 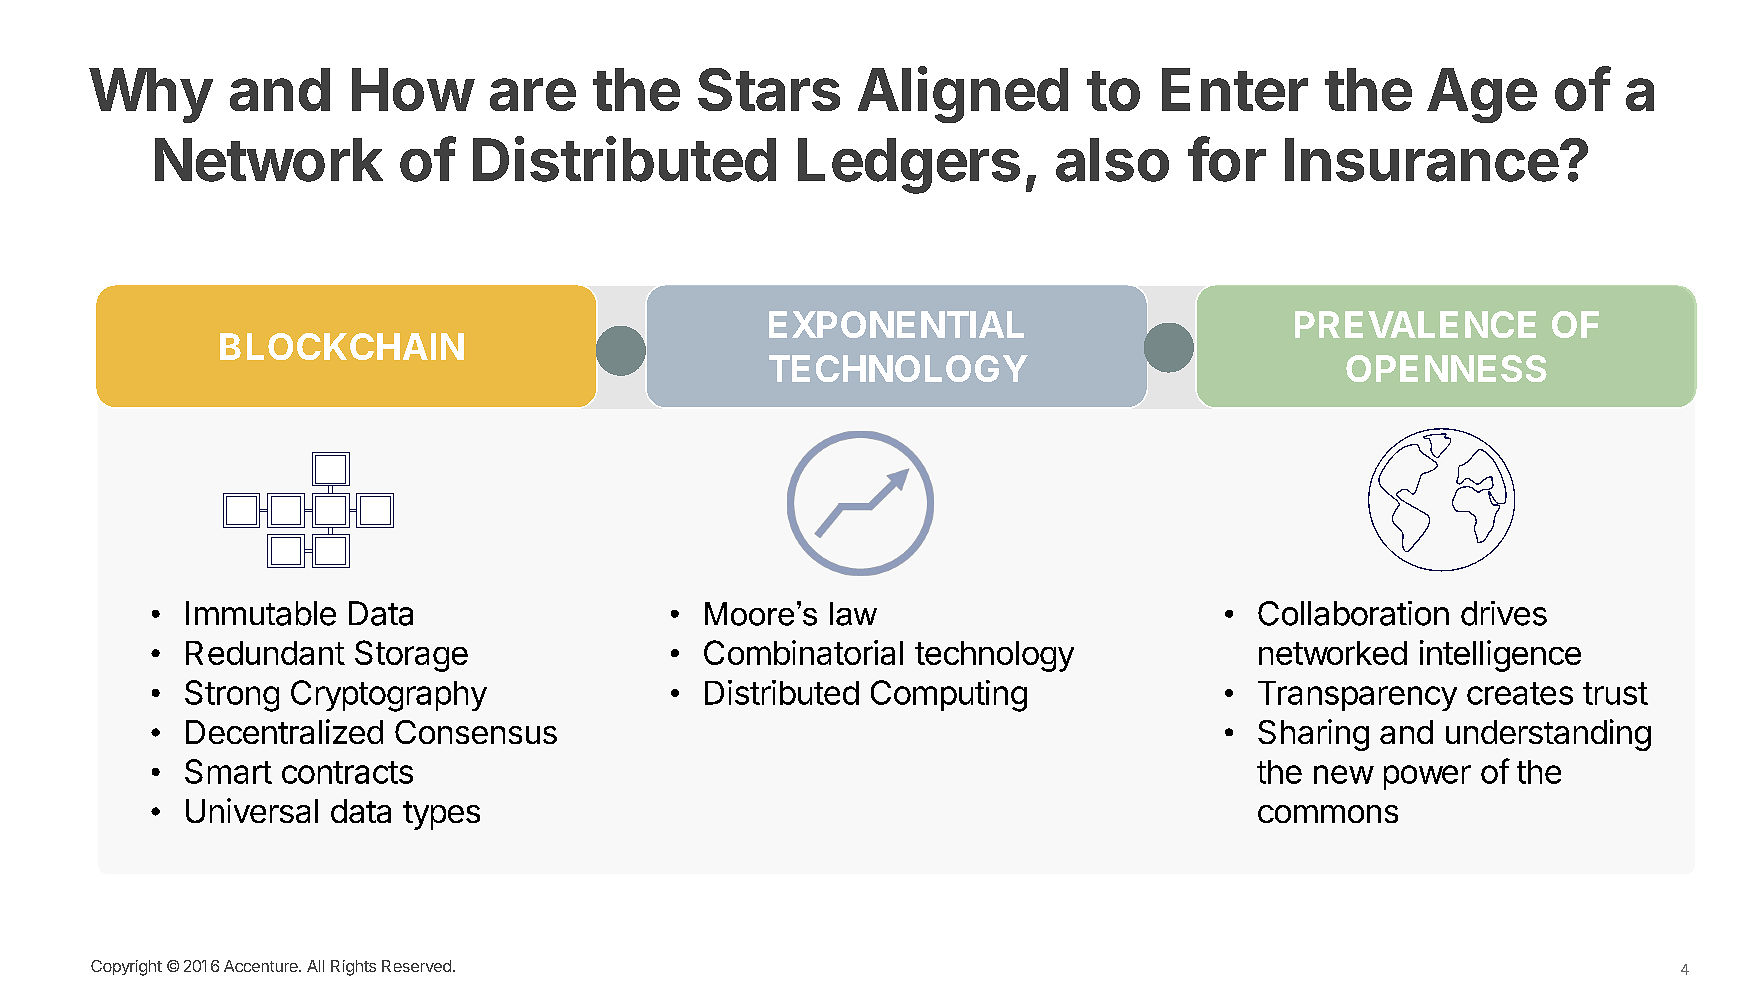 What do you see at coordinates (315, 966) in the document?
I see `All` at bounding box center [315, 966].
